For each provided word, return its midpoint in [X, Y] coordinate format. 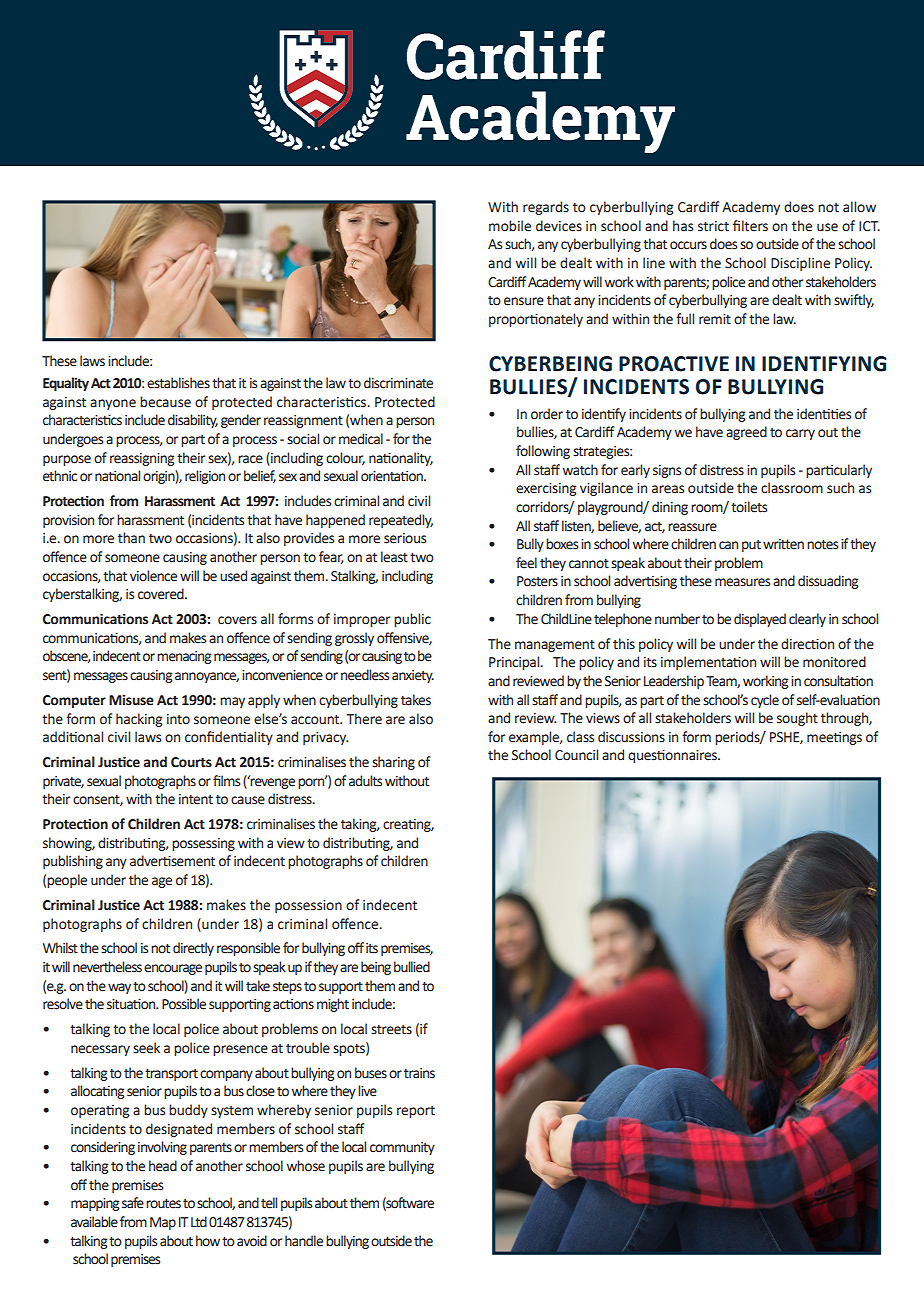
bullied [412, 967]
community [402, 1148]
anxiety [413, 676]
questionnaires [673, 756]
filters [750, 226]
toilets [749, 507]
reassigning [142, 459]
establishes [178, 383]
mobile [510, 226]
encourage [173, 969]
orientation [393, 476]
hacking [139, 720]
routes [163, 1204]
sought [797, 719]
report [416, 1112]
